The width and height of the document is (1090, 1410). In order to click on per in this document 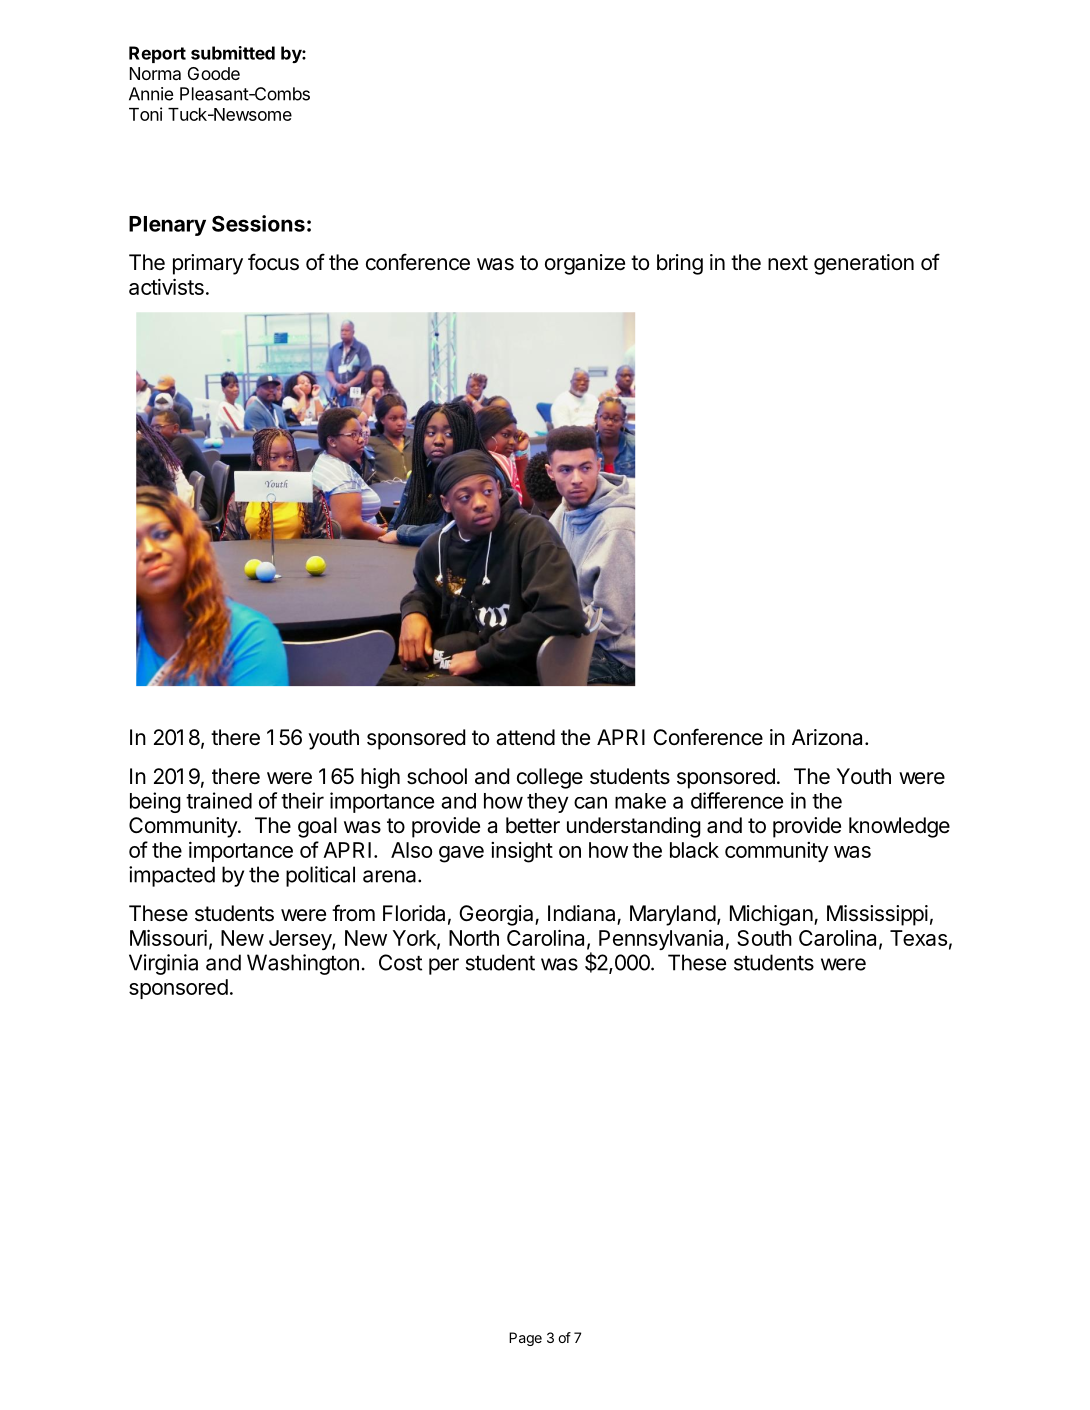, I will do `click(444, 966)`.
